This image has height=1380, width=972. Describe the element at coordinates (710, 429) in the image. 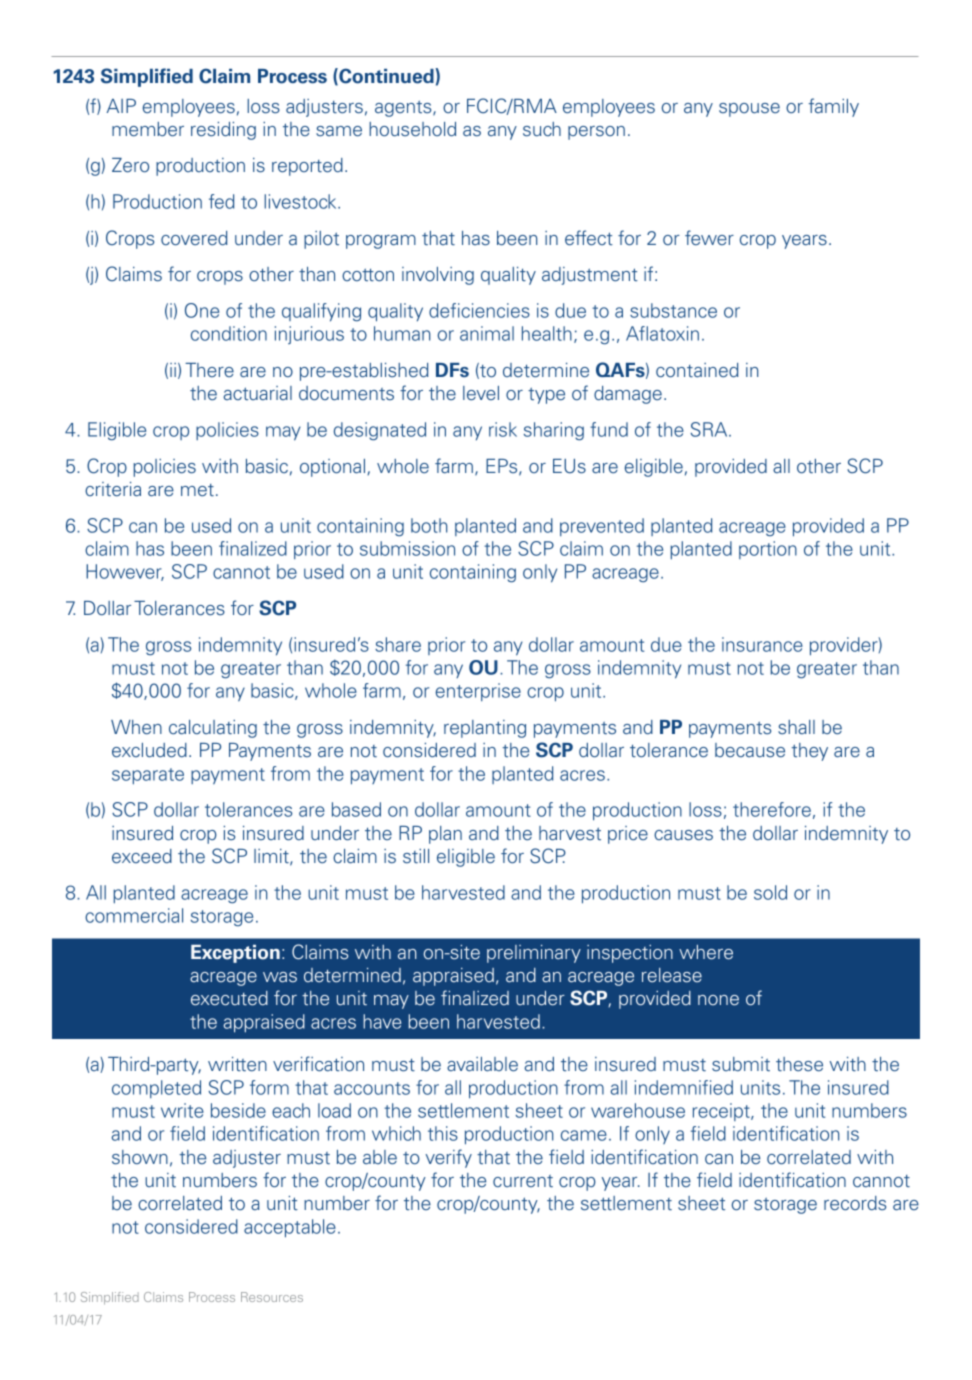

I see `SRA` at that location.
